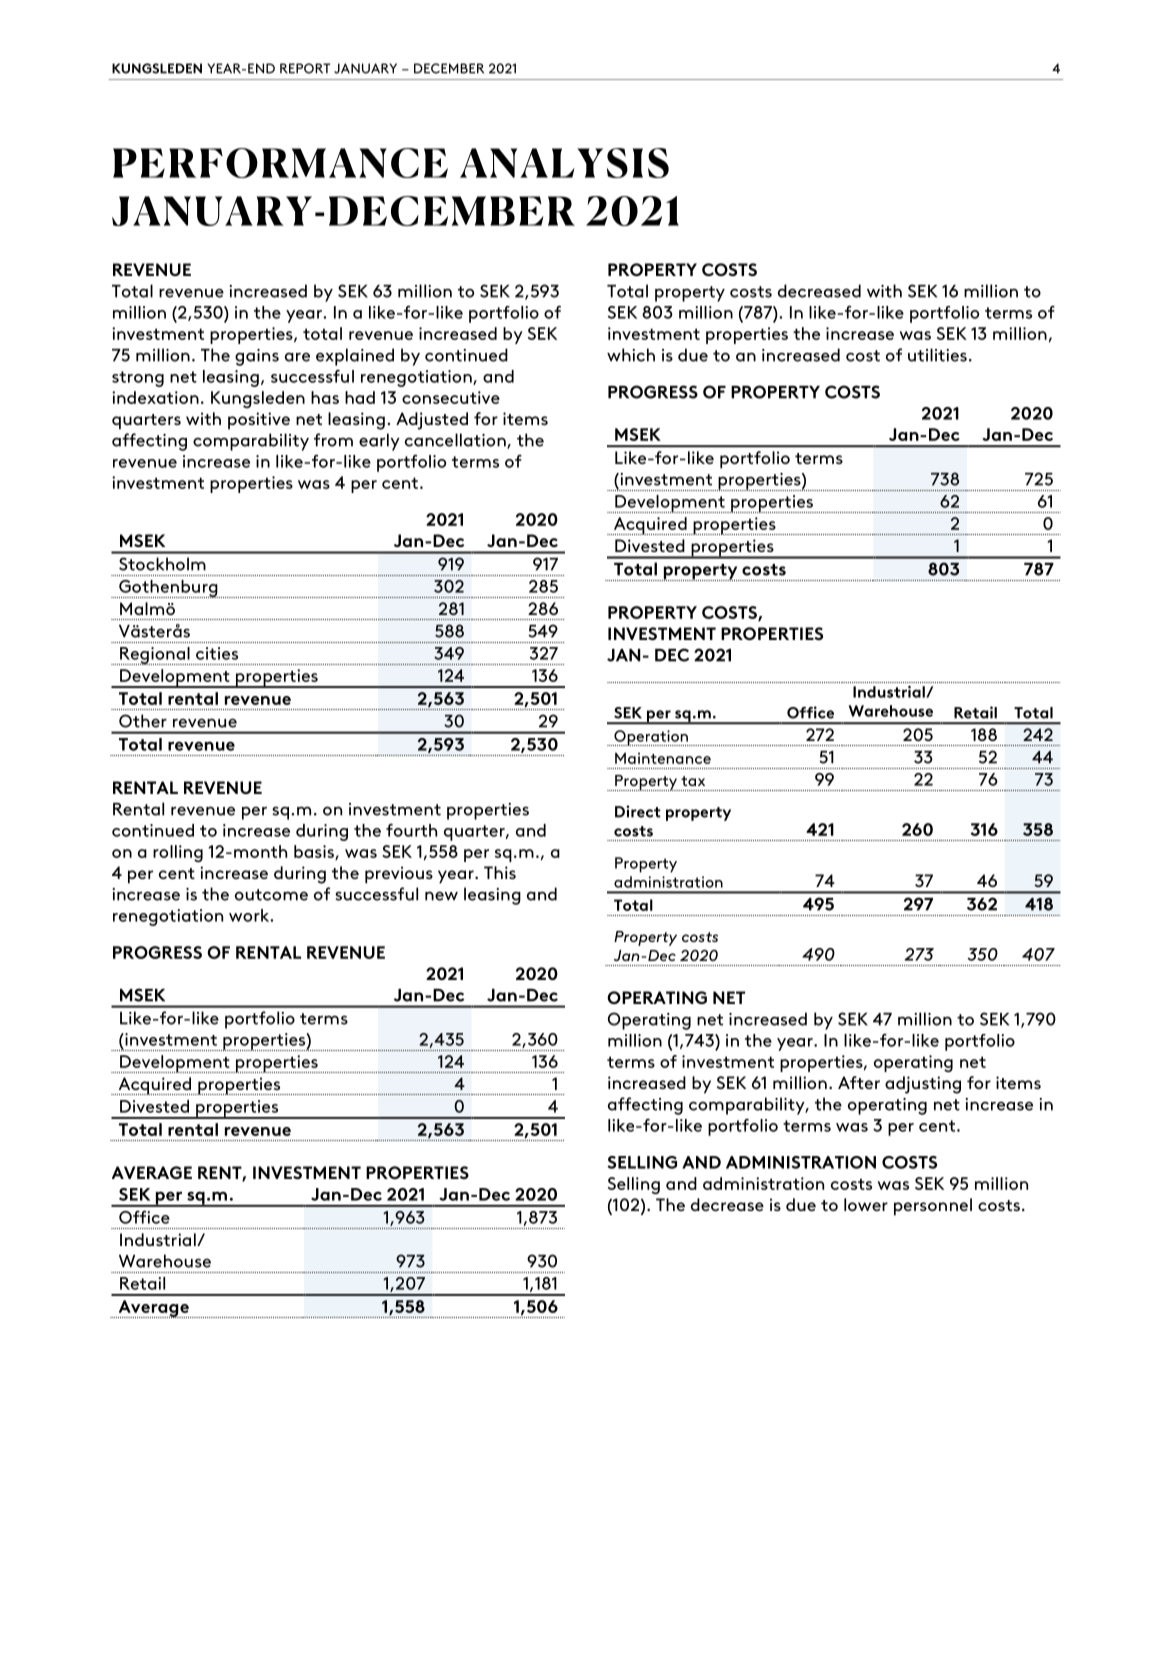 Image resolution: width=1172 pixels, height=1658 pixels. I want to click on ANALYSIS, so click(564, 163).
